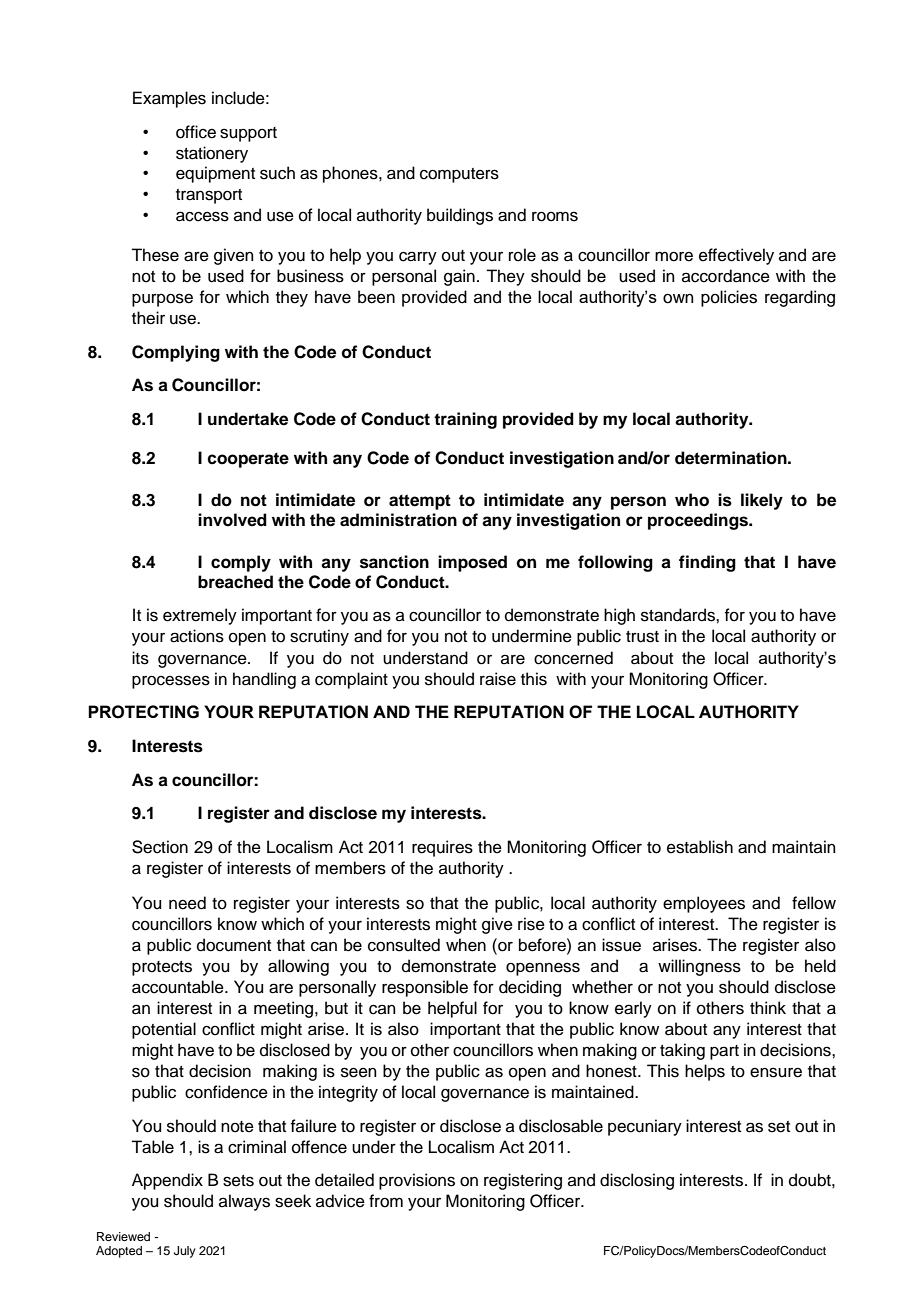  Describe the element at coordinates (459, 175) in the document. I see `computers` at that location.
